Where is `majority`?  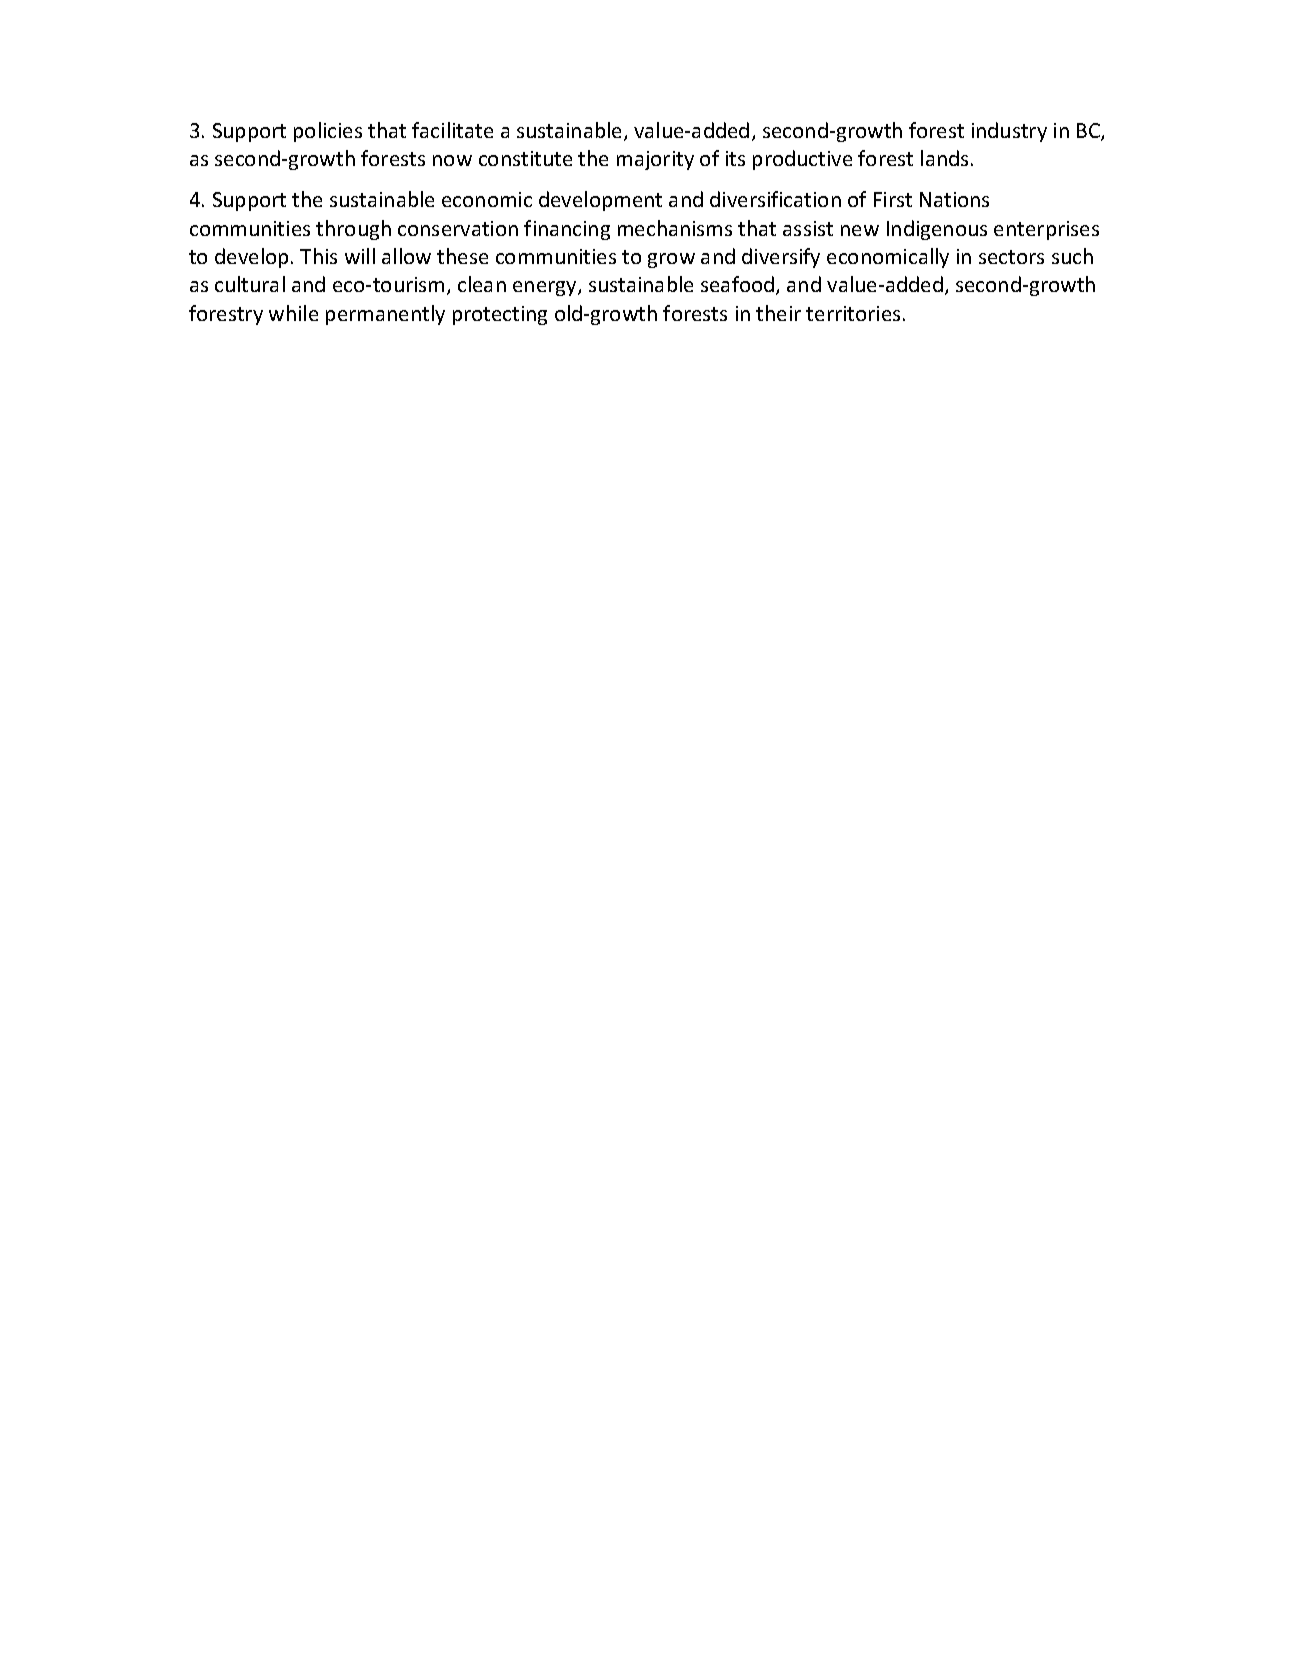 majority is located at coordinates (655, 160).
